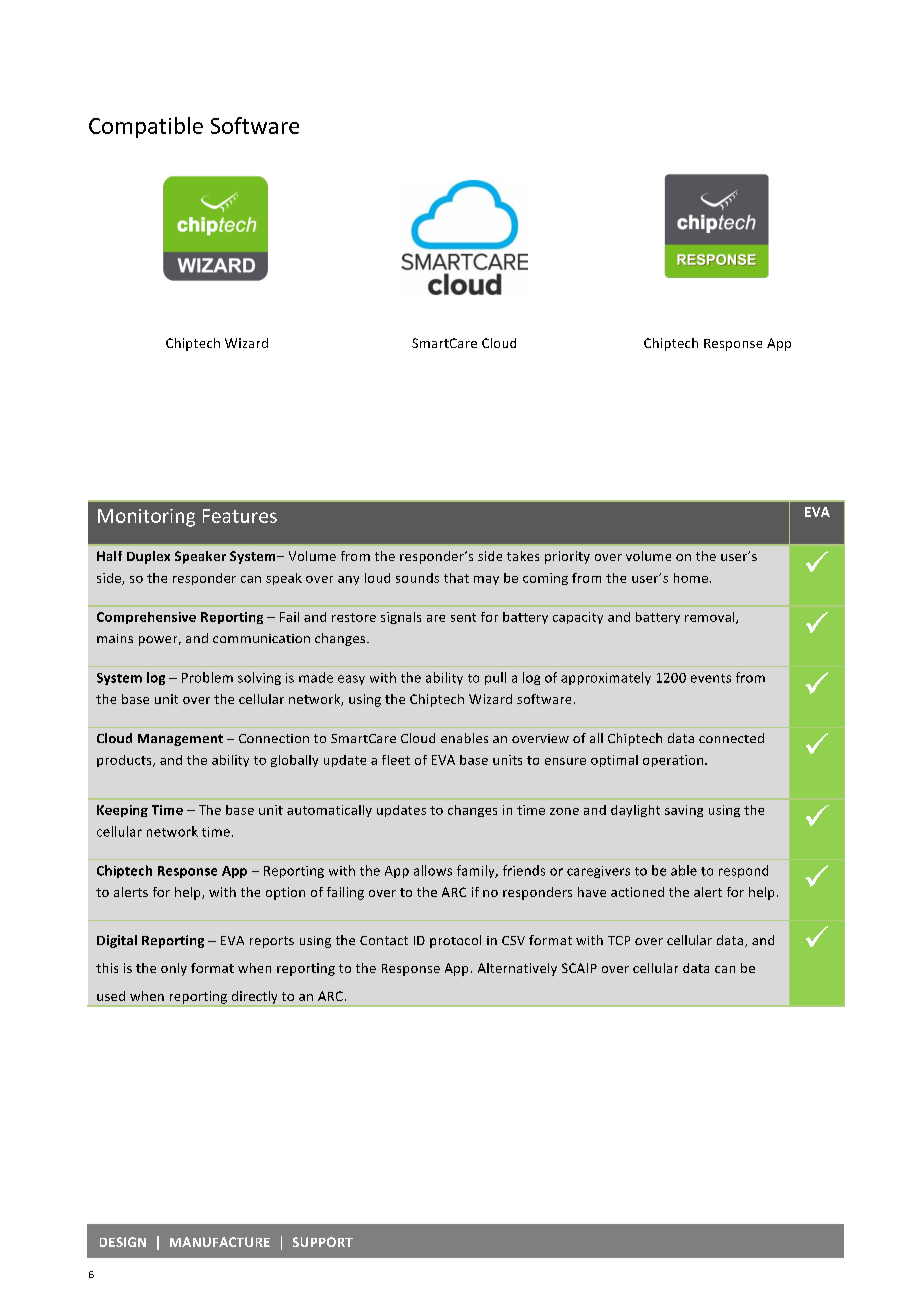 Image resolution: width=924 pixels, height=1308 pixels. I want to click on priority, so click(567, 557).
